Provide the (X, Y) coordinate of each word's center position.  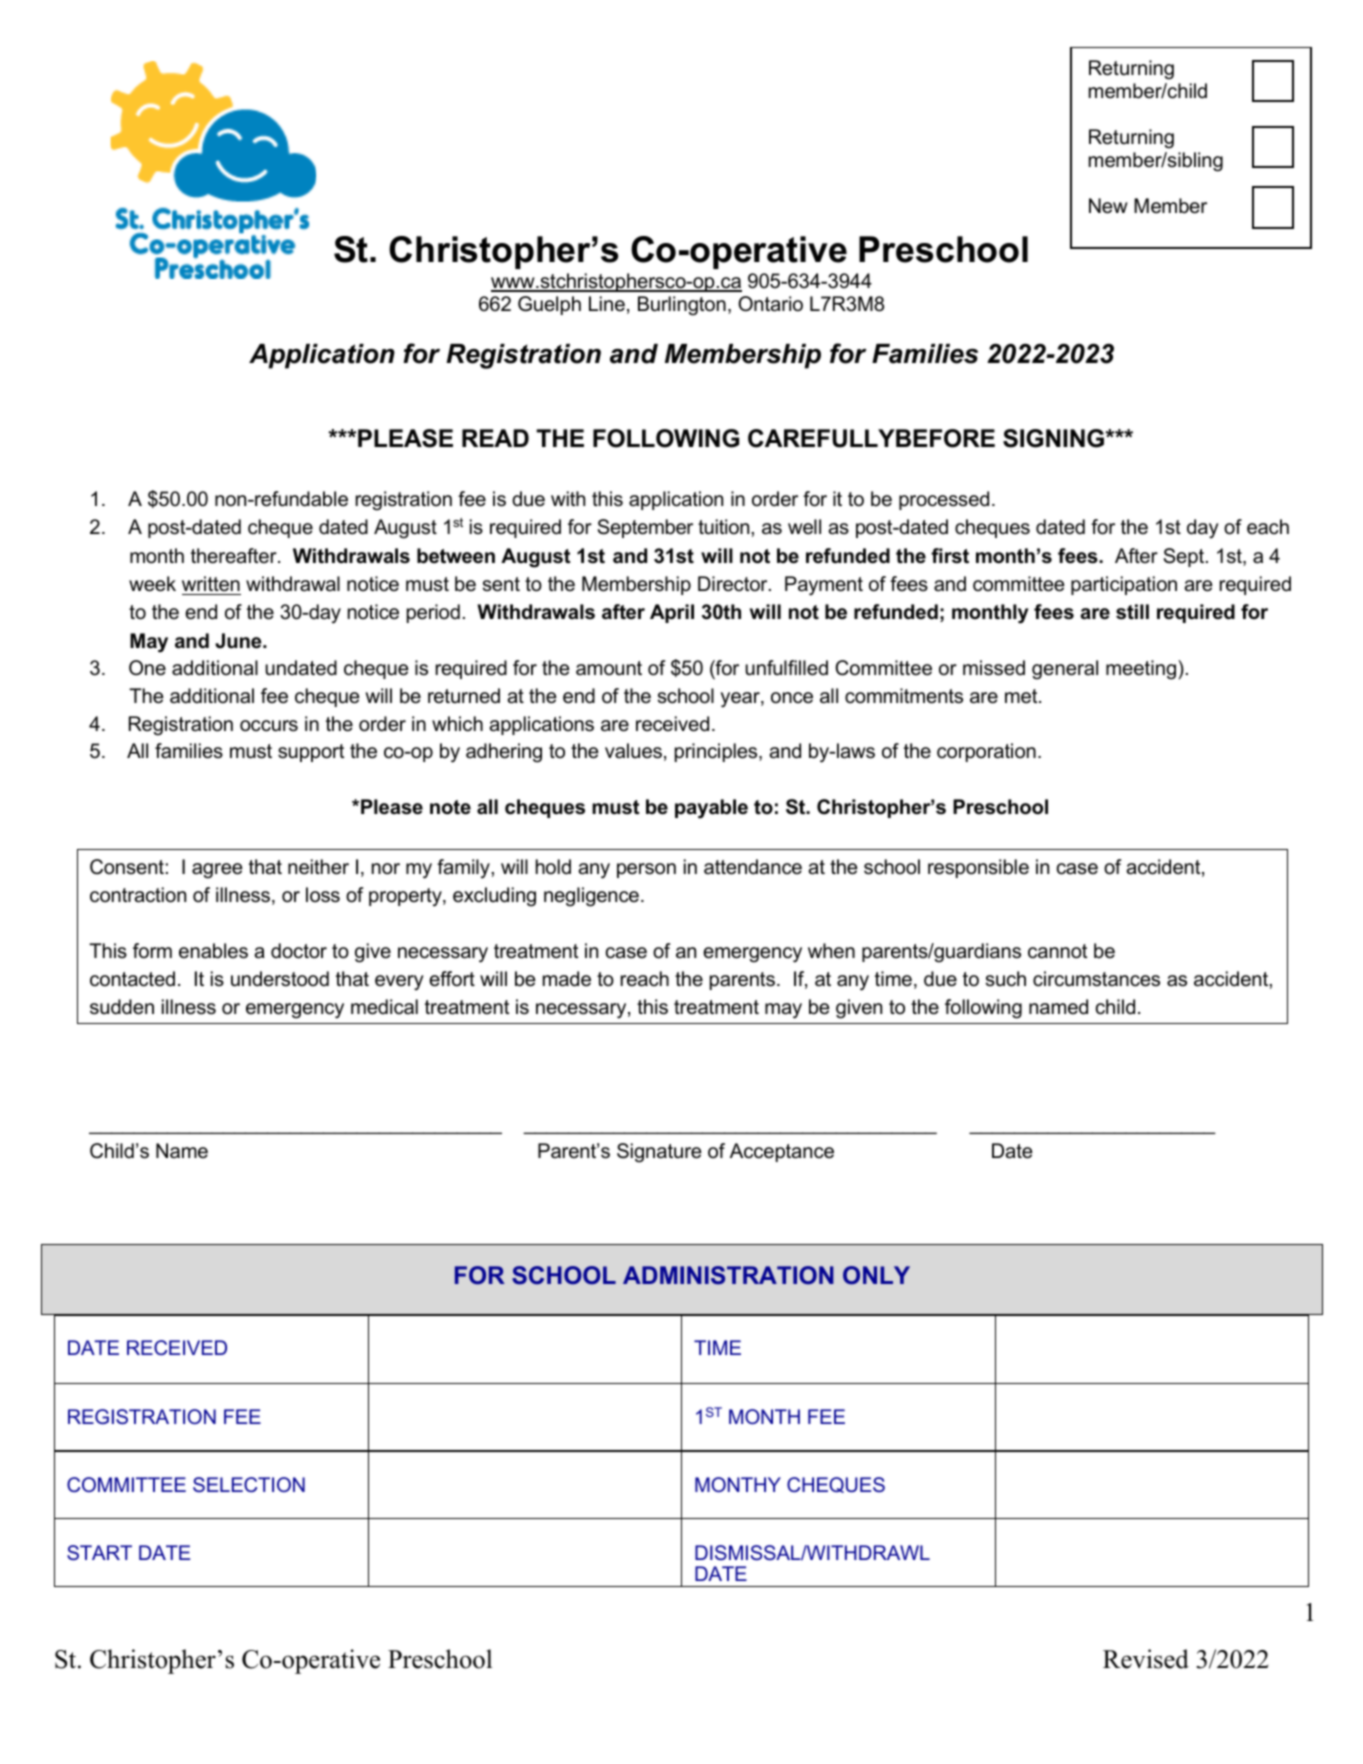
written (211, 584)
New (1108, 206)
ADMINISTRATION (728, 1275)
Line (607, 304)
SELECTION (249, 1484)
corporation (986, 752)
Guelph (549, 305)
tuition (723, 527)
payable (711, 809)
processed (944, 500)
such (1006, 979)
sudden (122, 1007)
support (311, 753)
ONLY (876, 1275)
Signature (659, 1153)
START (99, 1552)
